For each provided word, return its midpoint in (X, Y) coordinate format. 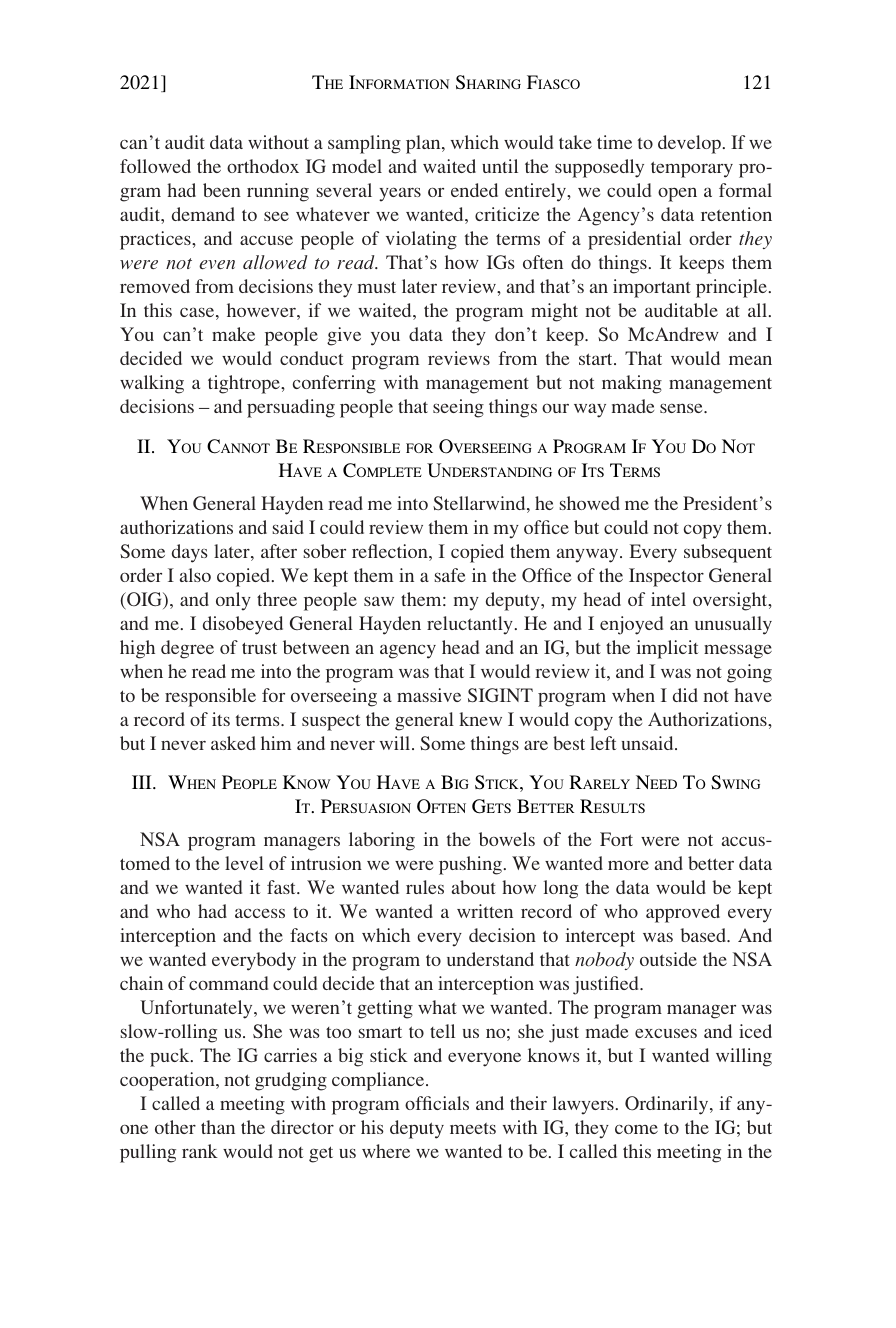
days (190, 553)
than (218, 1127)
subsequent (728, 553)
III (143, 782)
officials (437, 1103)
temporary (692, 169)
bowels (507, 839)
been (222, 190)
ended (474, 190)
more (628, 865)
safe (450, 575)
